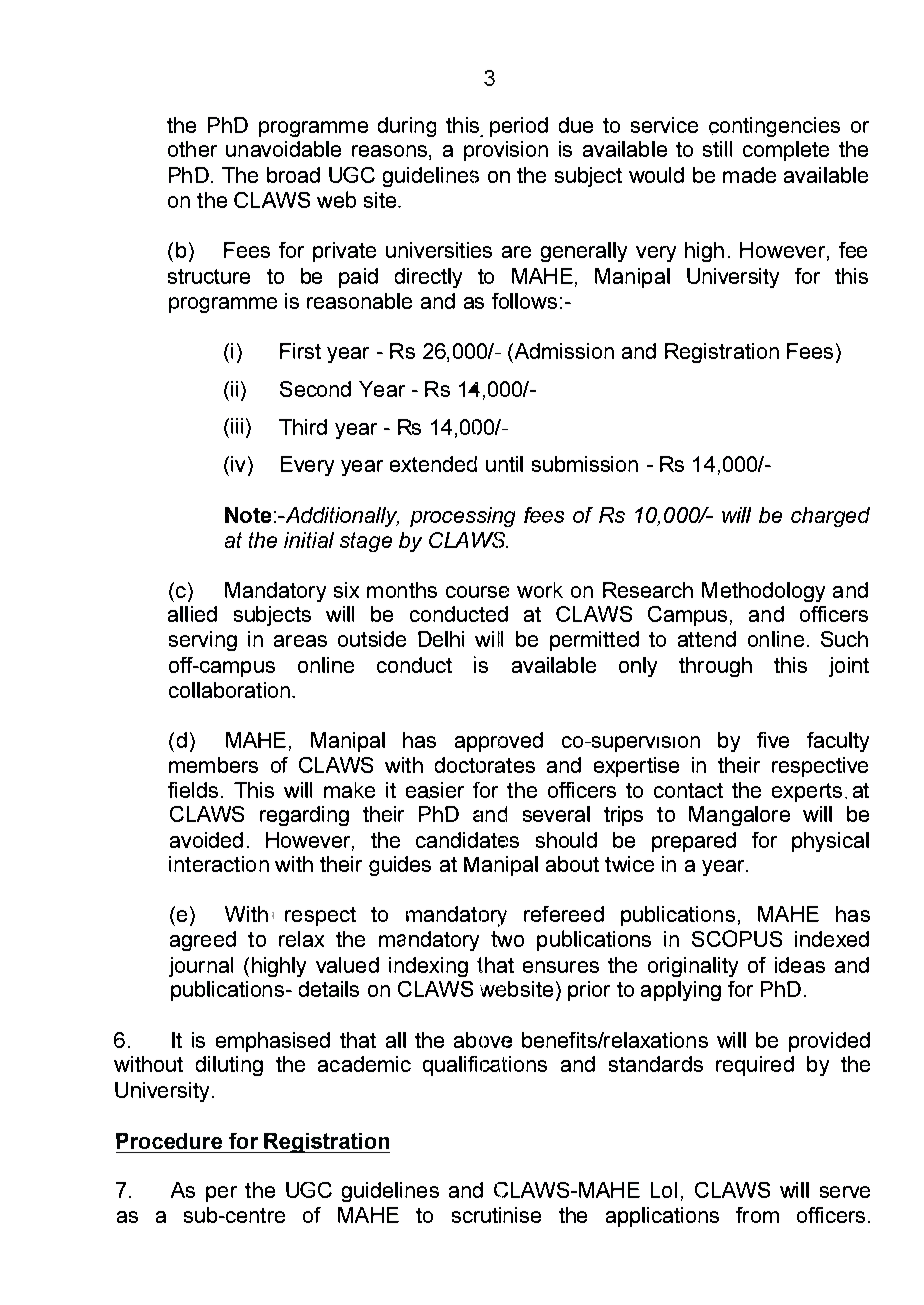 This page has width=924, height=1305. What do you see at coordinates (283, 149) in the page?
I see `unavoidable` at bounding box center [283, 149].
